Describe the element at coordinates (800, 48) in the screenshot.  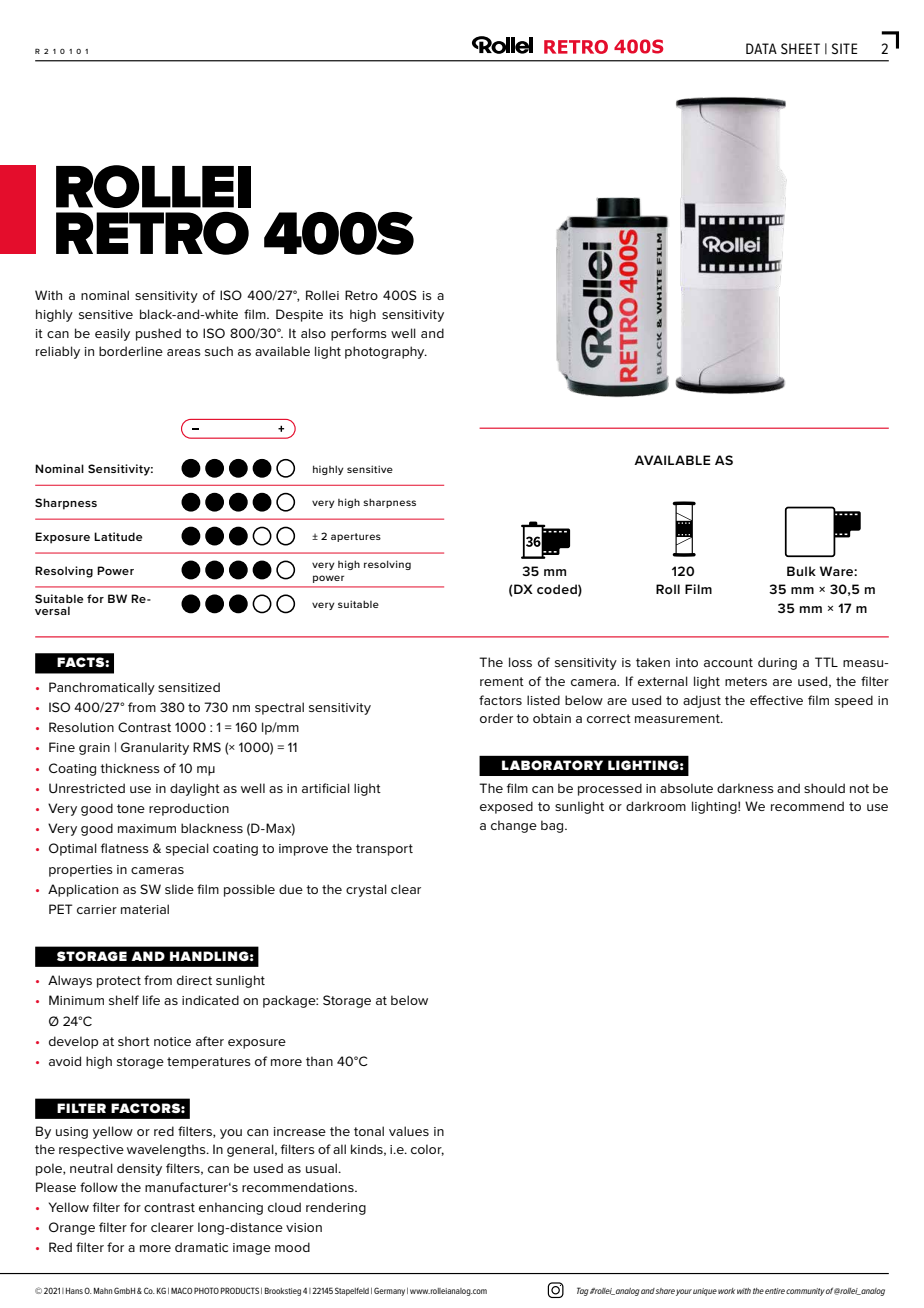
I see `SHEET` at that location.
